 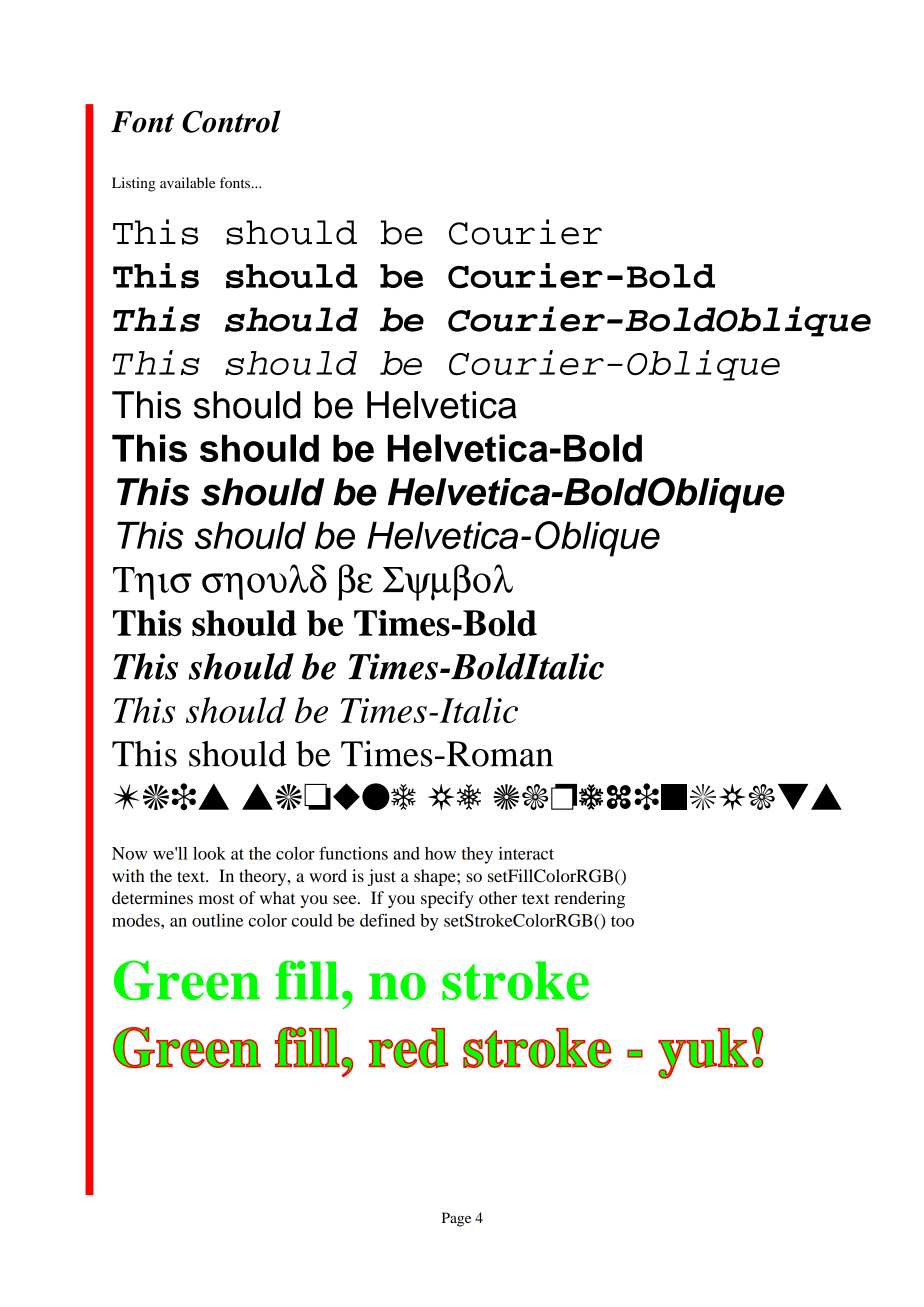 I want to click on yuk, so click(x=703, y=1053).
